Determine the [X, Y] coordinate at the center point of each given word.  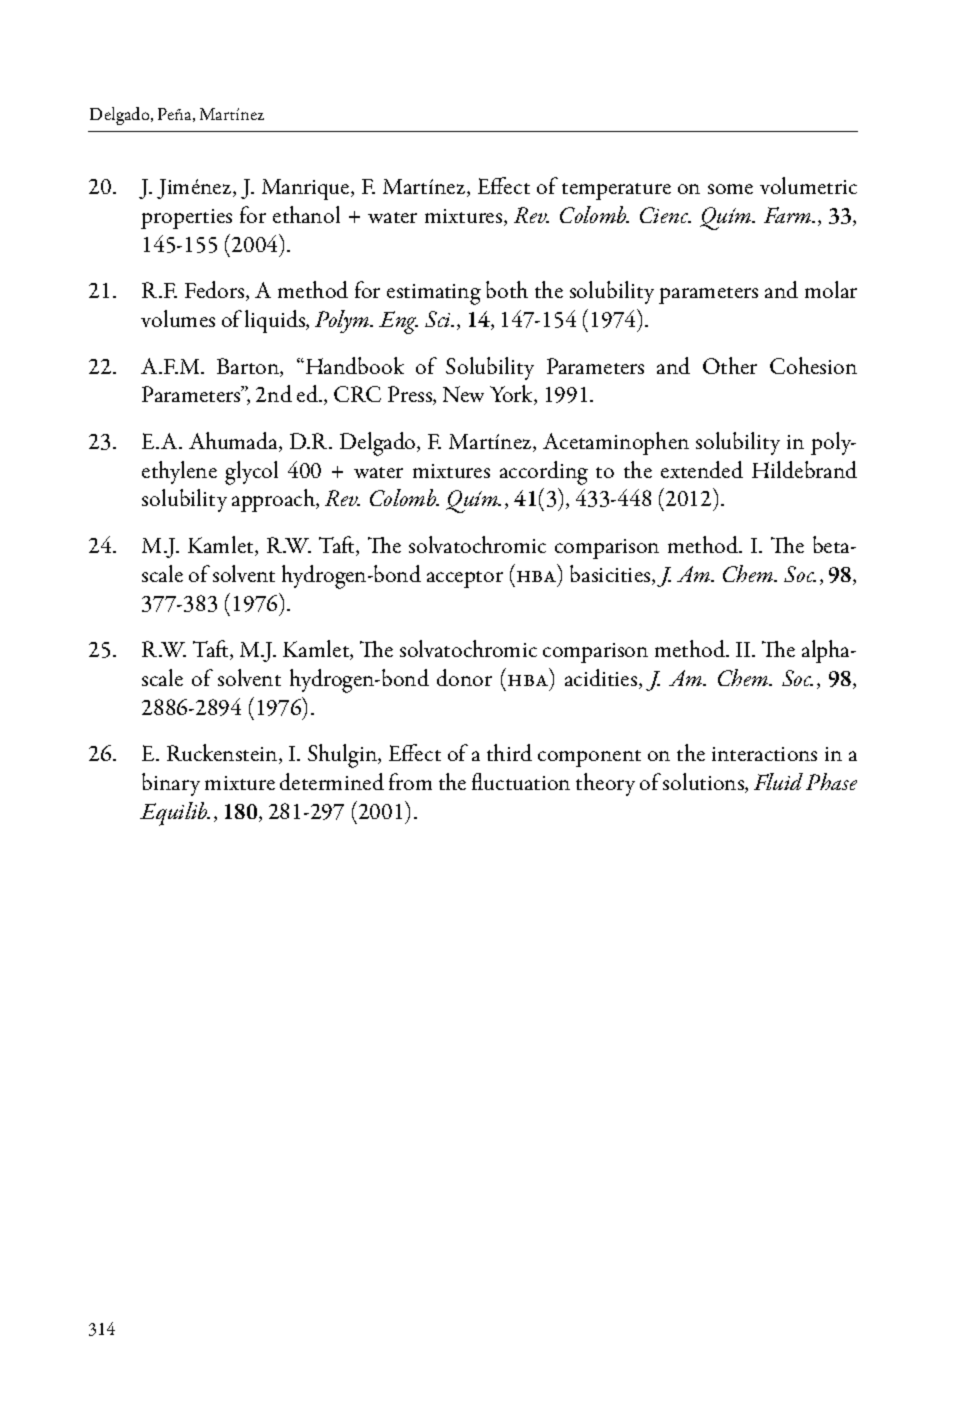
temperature [616, 191]
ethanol [306, 214]
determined [332, 781]
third [509, 752]
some [730, 189]
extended [702, 469]
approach [275, 500]
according [544, 473]
